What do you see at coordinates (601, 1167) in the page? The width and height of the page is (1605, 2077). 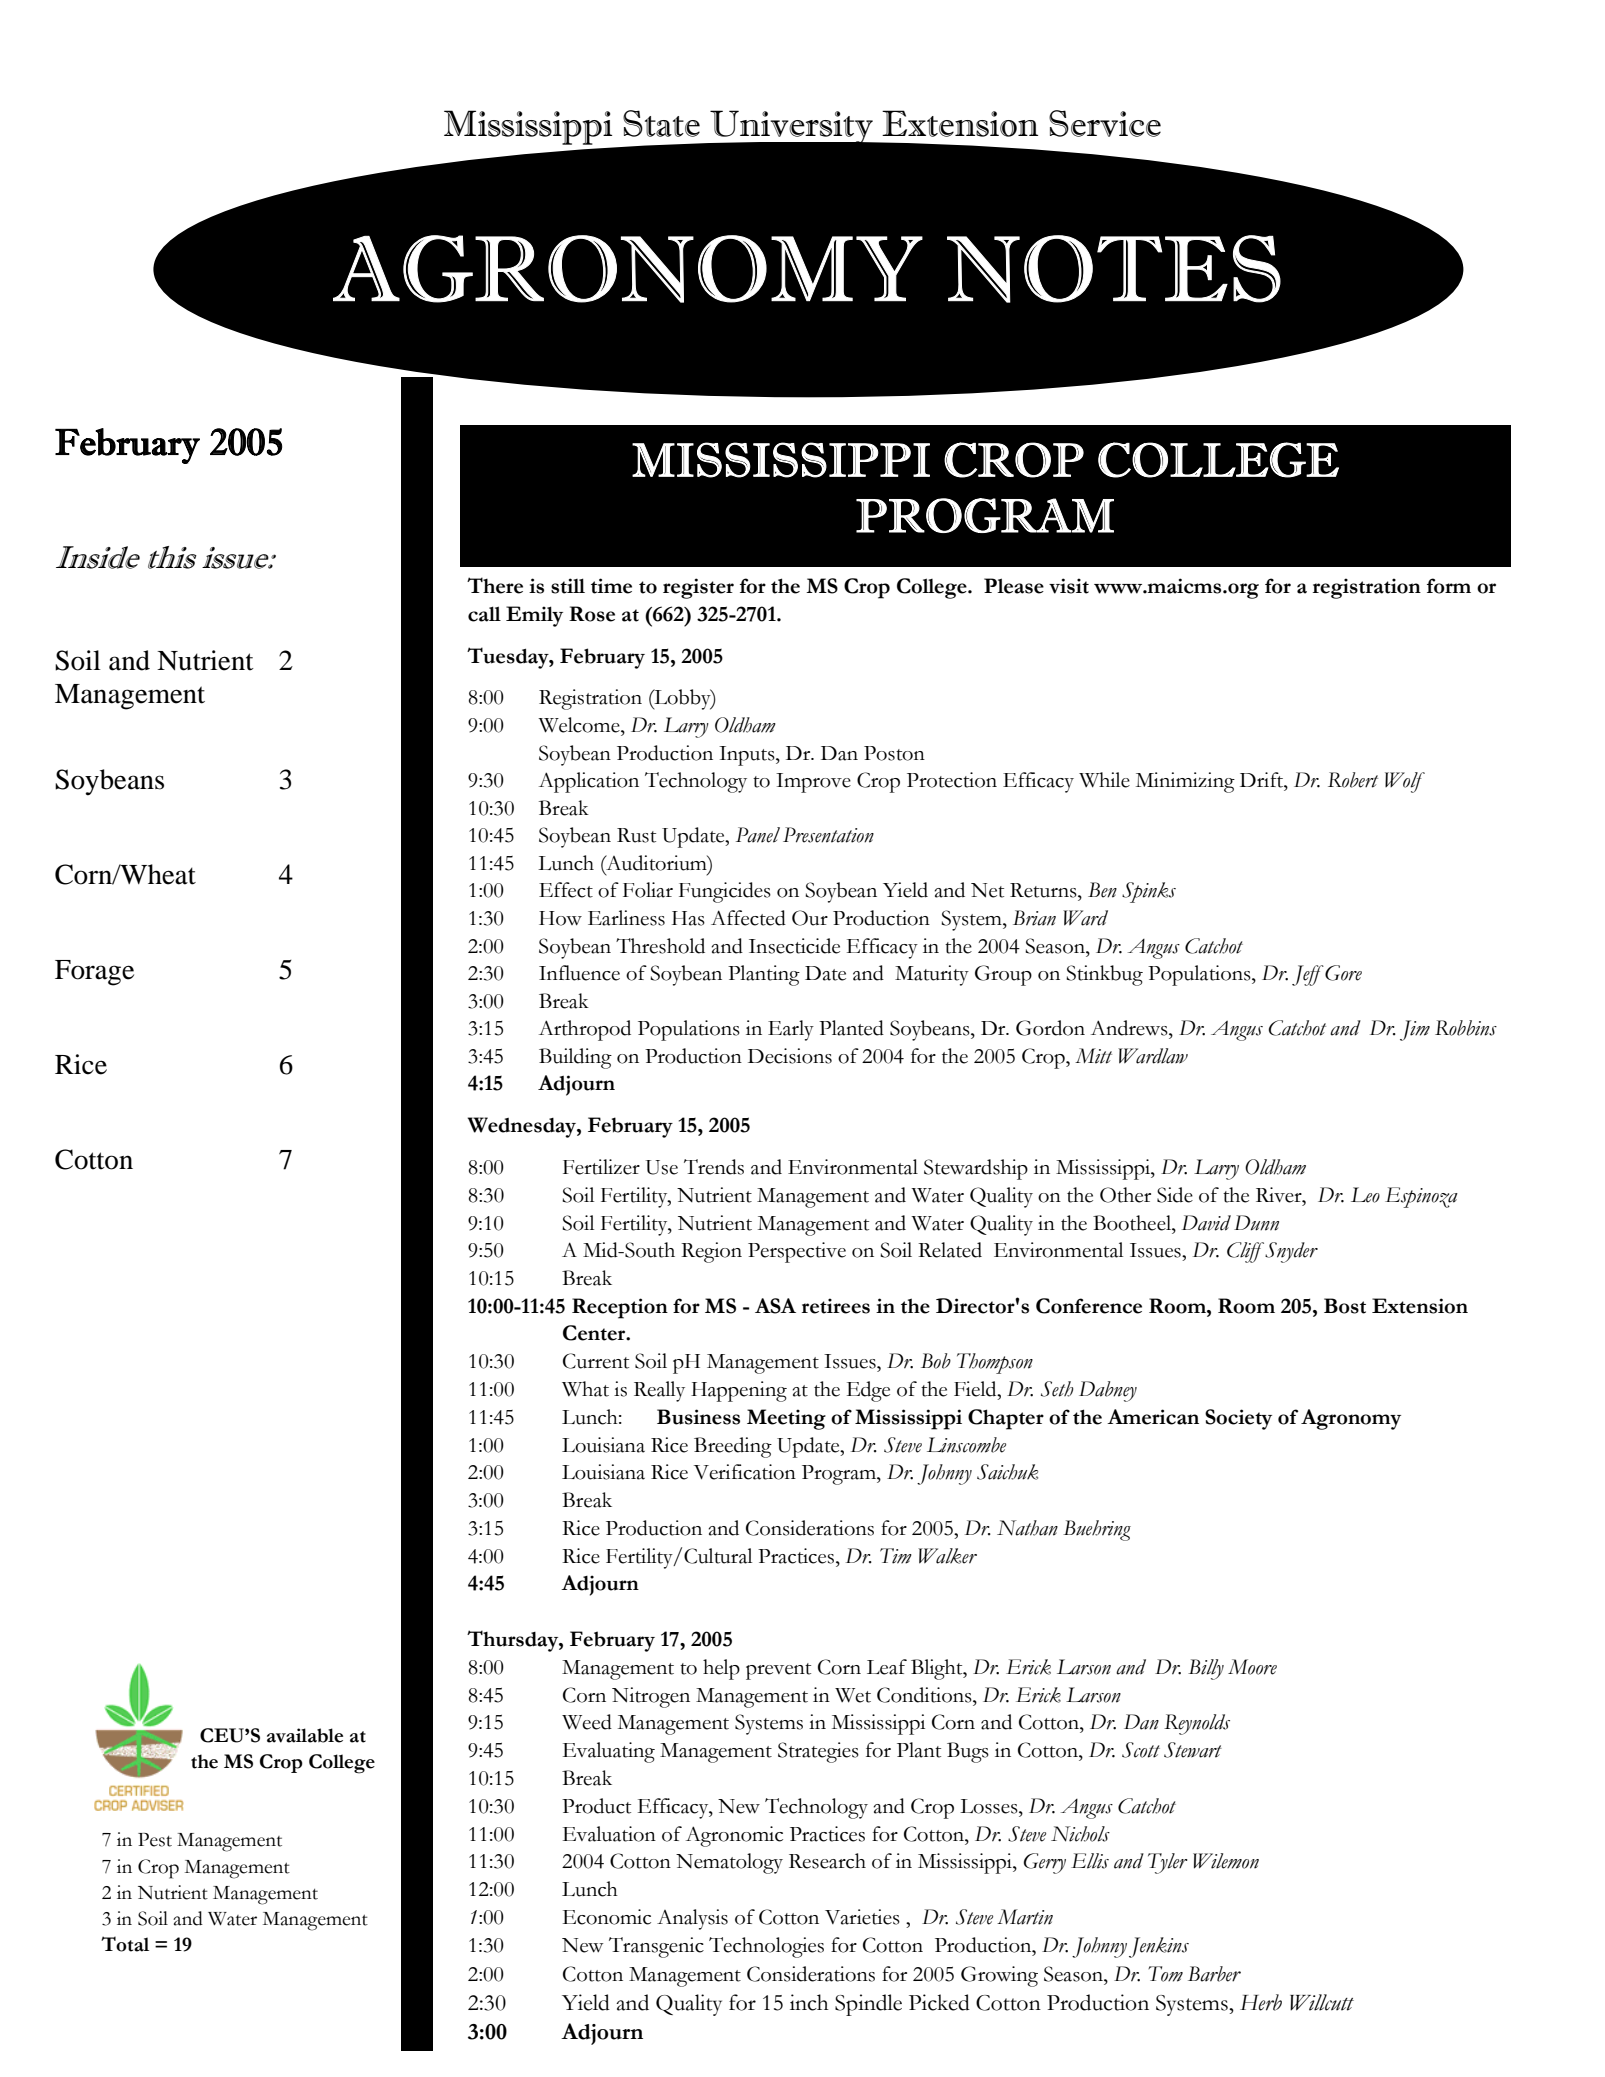 I see `Fertilizer` at bounding box center [601, 1167].
